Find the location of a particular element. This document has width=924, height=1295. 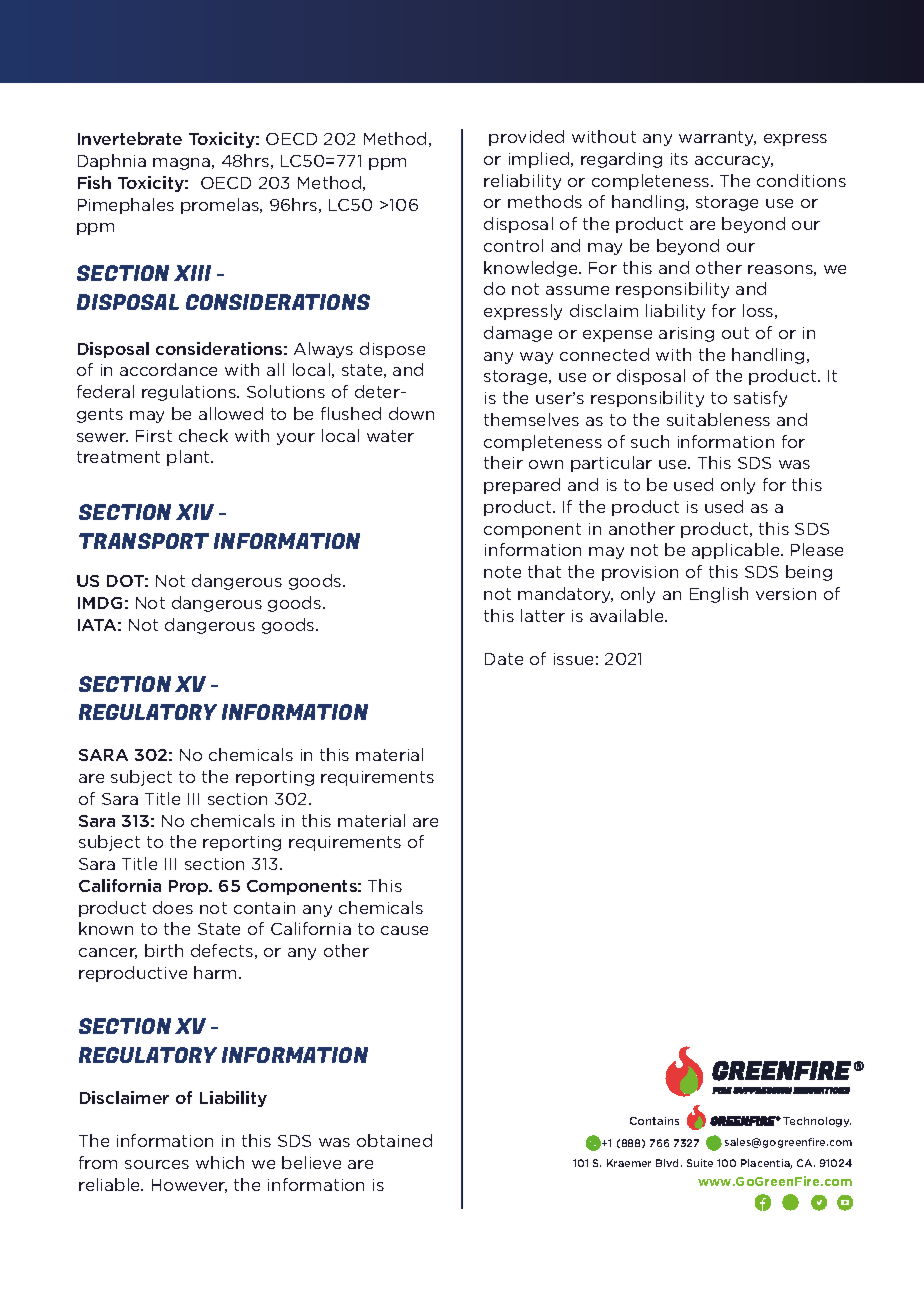

Invertebrate is located at coordinates (130, 138).
